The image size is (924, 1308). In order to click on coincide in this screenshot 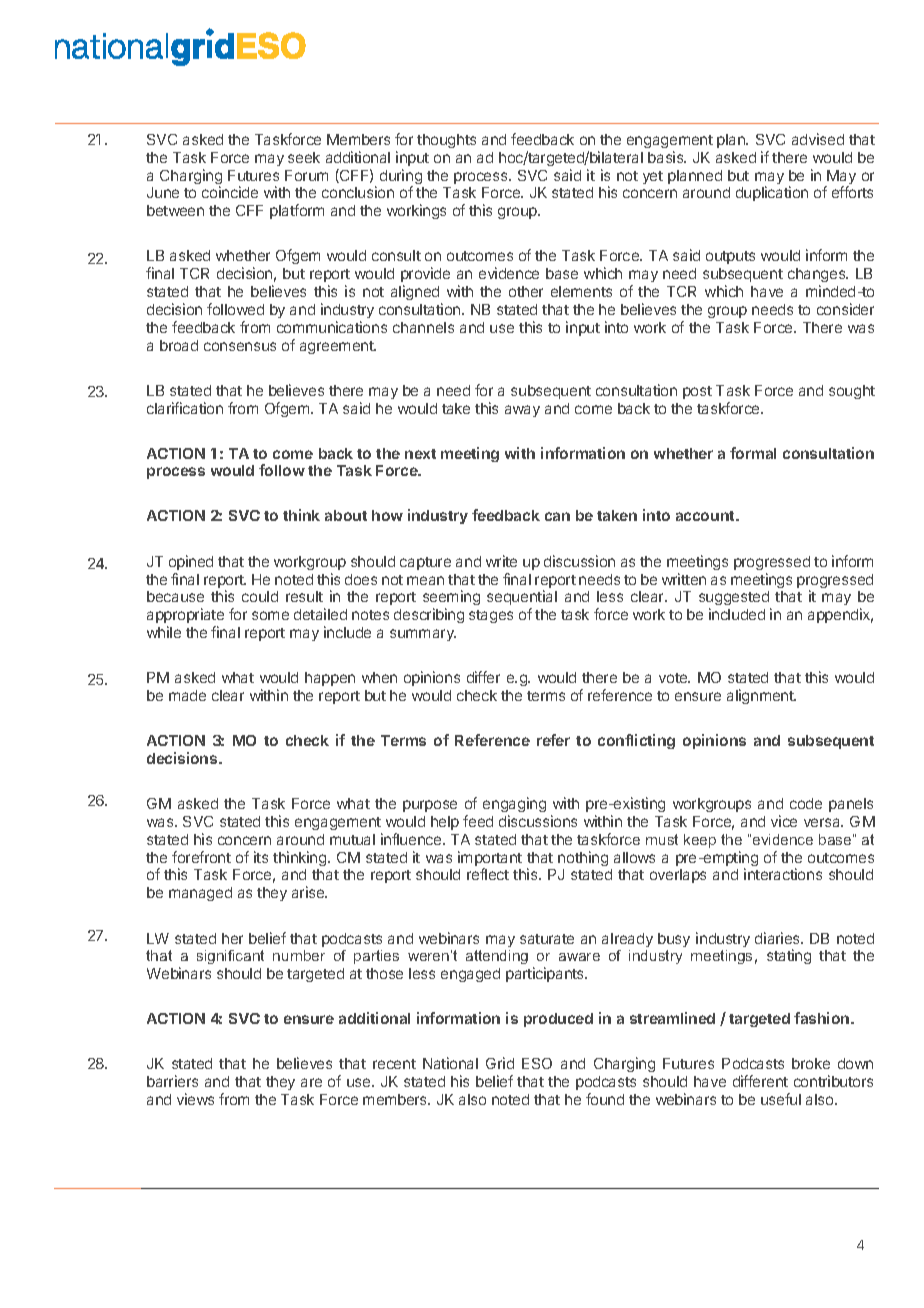, I will do `click(230, 192)`.
